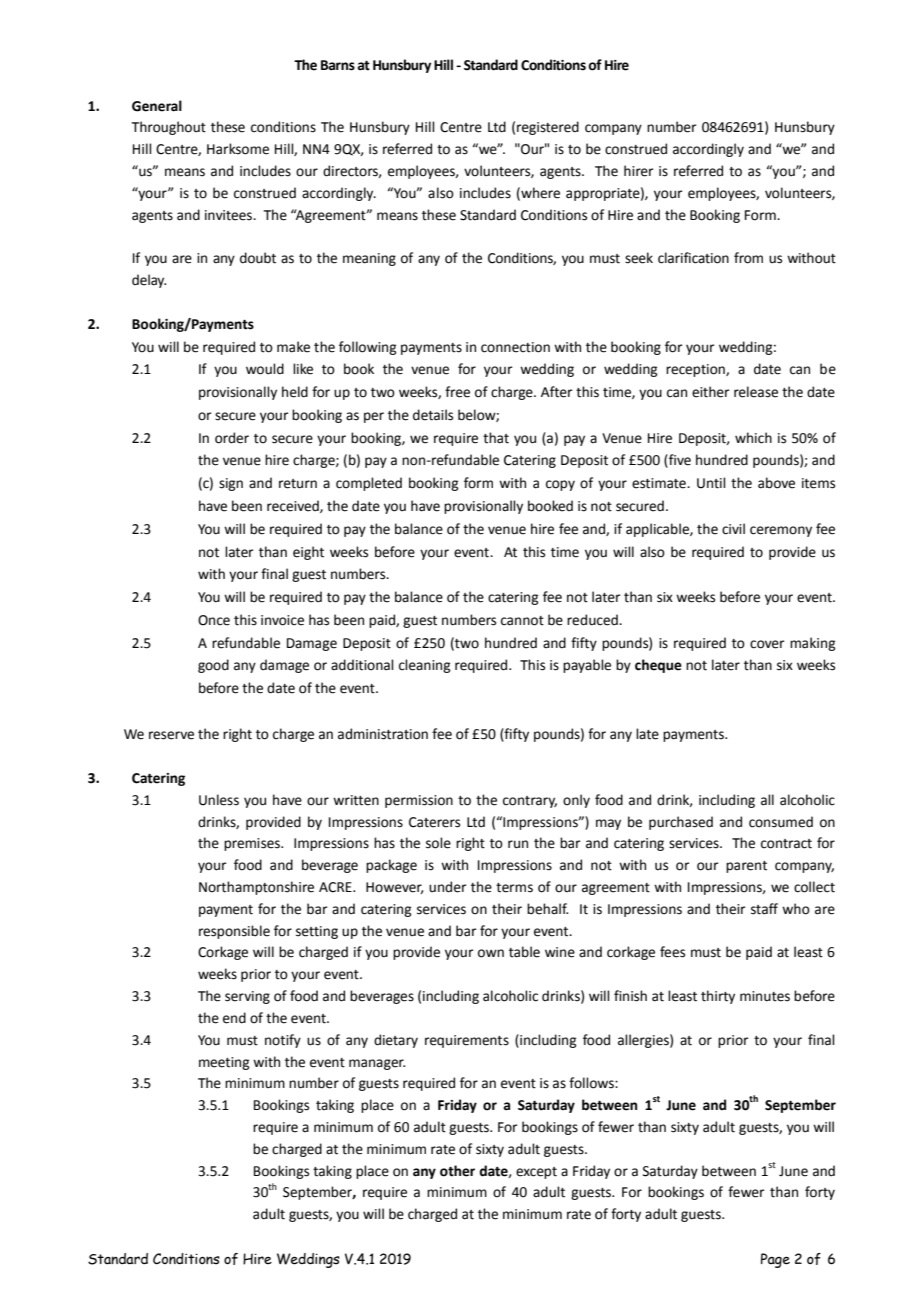 Image resolution: width=924 pixels, height=1308 pixels. I want to click on other, so click(457, 1171).
